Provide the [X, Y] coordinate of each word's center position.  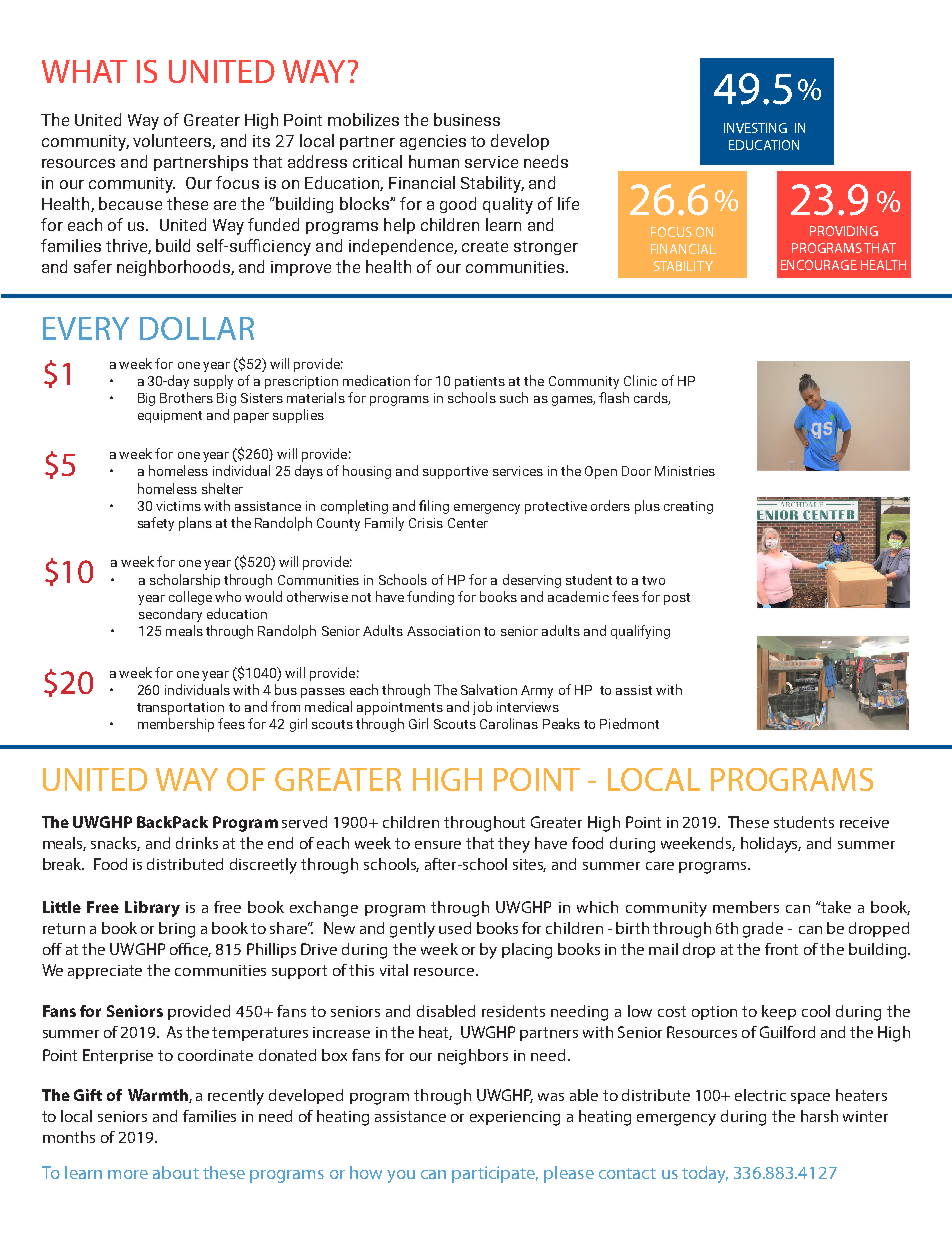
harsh [819, 1116]
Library [152, 909]
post [677, 599]
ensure [438, 845]
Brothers [186, 397]
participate [495, 1174]
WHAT [84, 71]
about [176, 1172]
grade [763, 930]
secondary [170, 615]
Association [443, 631]
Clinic [640, 380]
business [467, 119]
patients [480, 382]
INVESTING [755, 128]
